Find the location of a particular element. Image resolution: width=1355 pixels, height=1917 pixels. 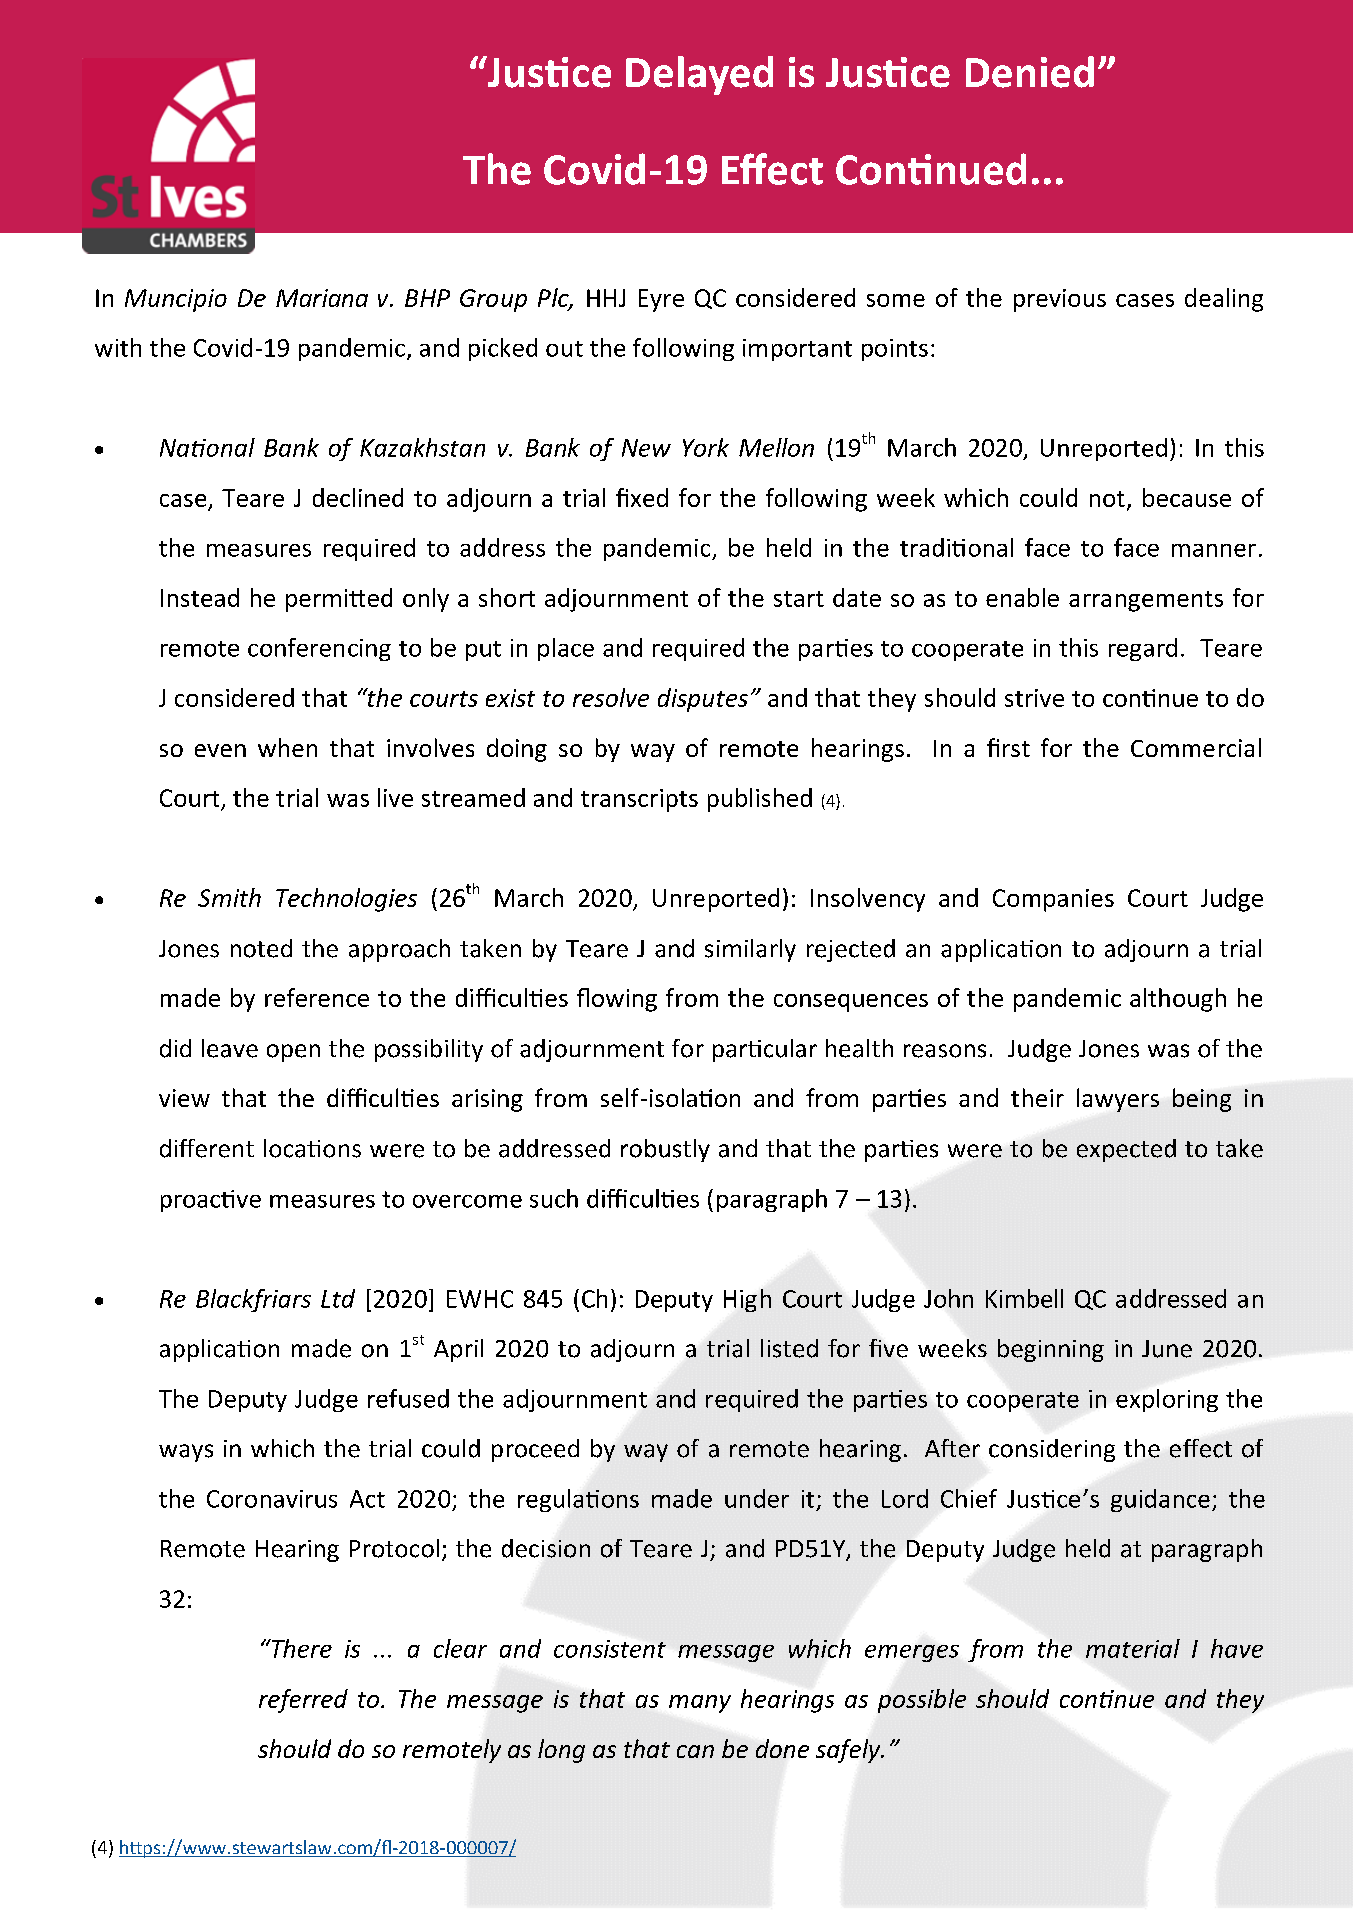

Smith is located at coordinates (229, 897).
